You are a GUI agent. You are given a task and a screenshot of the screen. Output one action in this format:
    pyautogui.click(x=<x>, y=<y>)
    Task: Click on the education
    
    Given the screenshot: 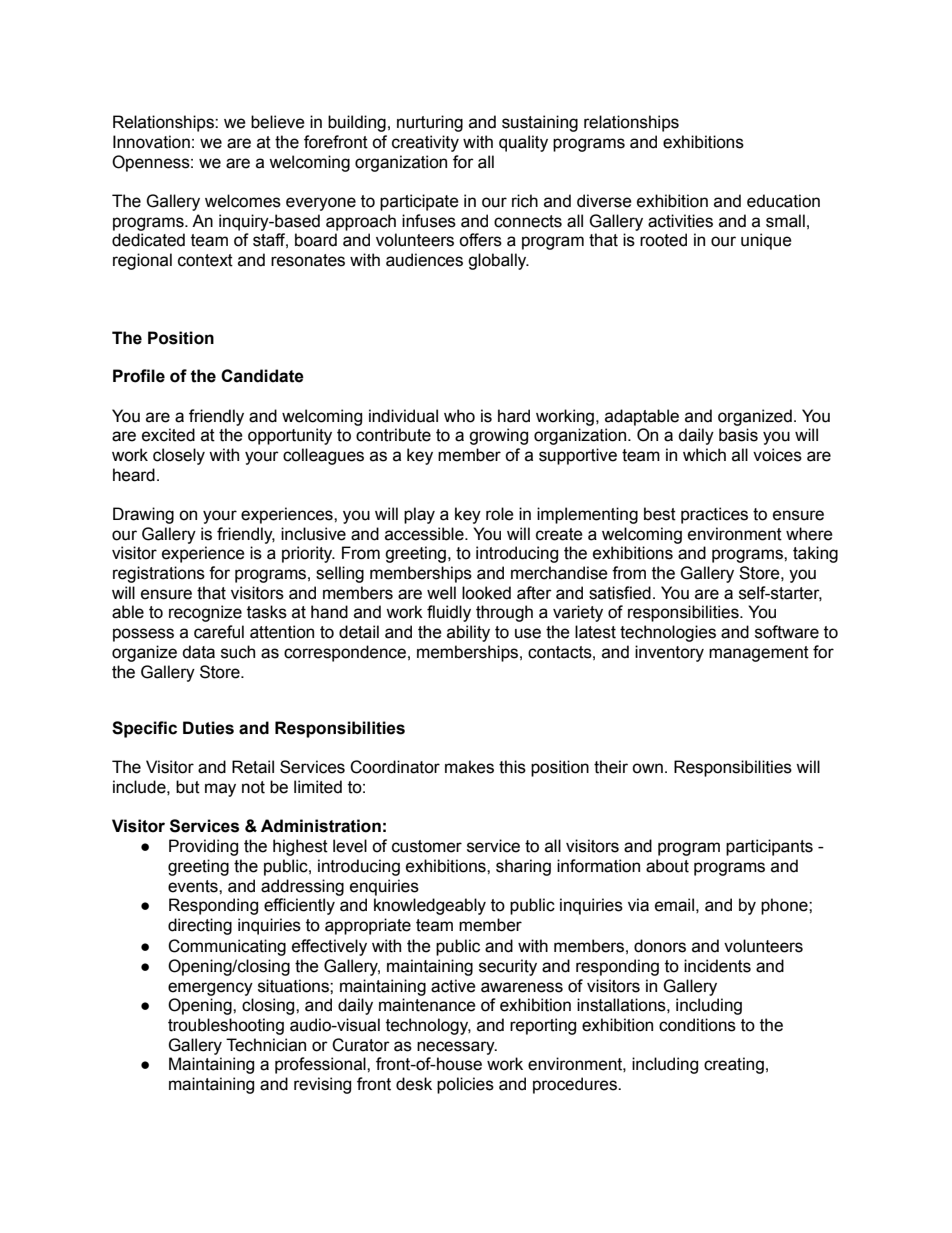 What is the action you would take?
    pyautogui.click(x=783, y=201)
